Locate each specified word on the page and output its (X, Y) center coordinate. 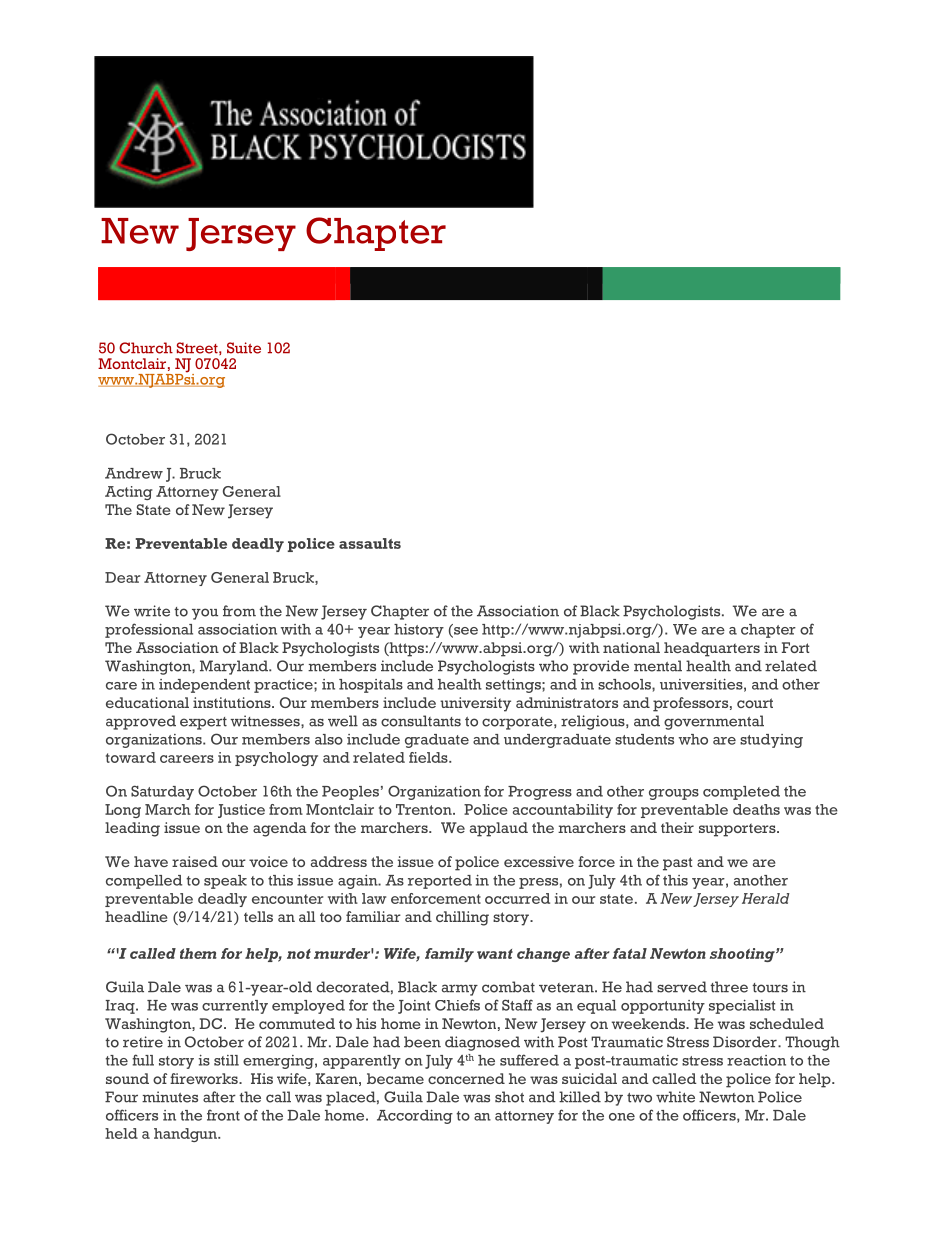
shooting (743, 955)
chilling (462, 918)
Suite (244, 348)
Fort (795, 647)
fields (429, 757)
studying (771, 741)
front (223, 1115)
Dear (122, 577)
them (198, 953)
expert (203, 723)
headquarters (712, 649)
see (465, 632)
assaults (370, 543)
